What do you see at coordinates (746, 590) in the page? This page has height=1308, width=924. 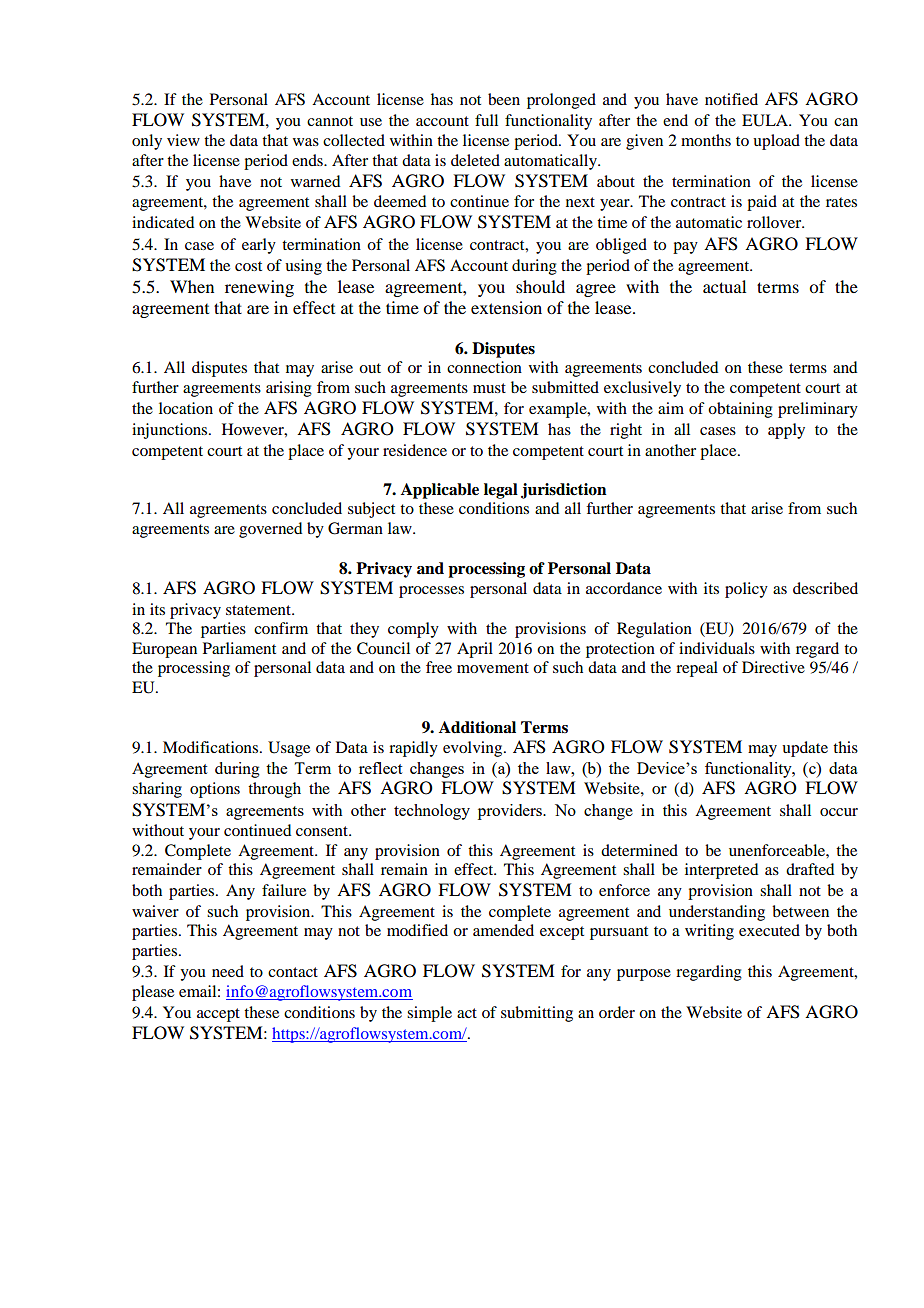 I see `policy` at bounding box center [746, 590].
